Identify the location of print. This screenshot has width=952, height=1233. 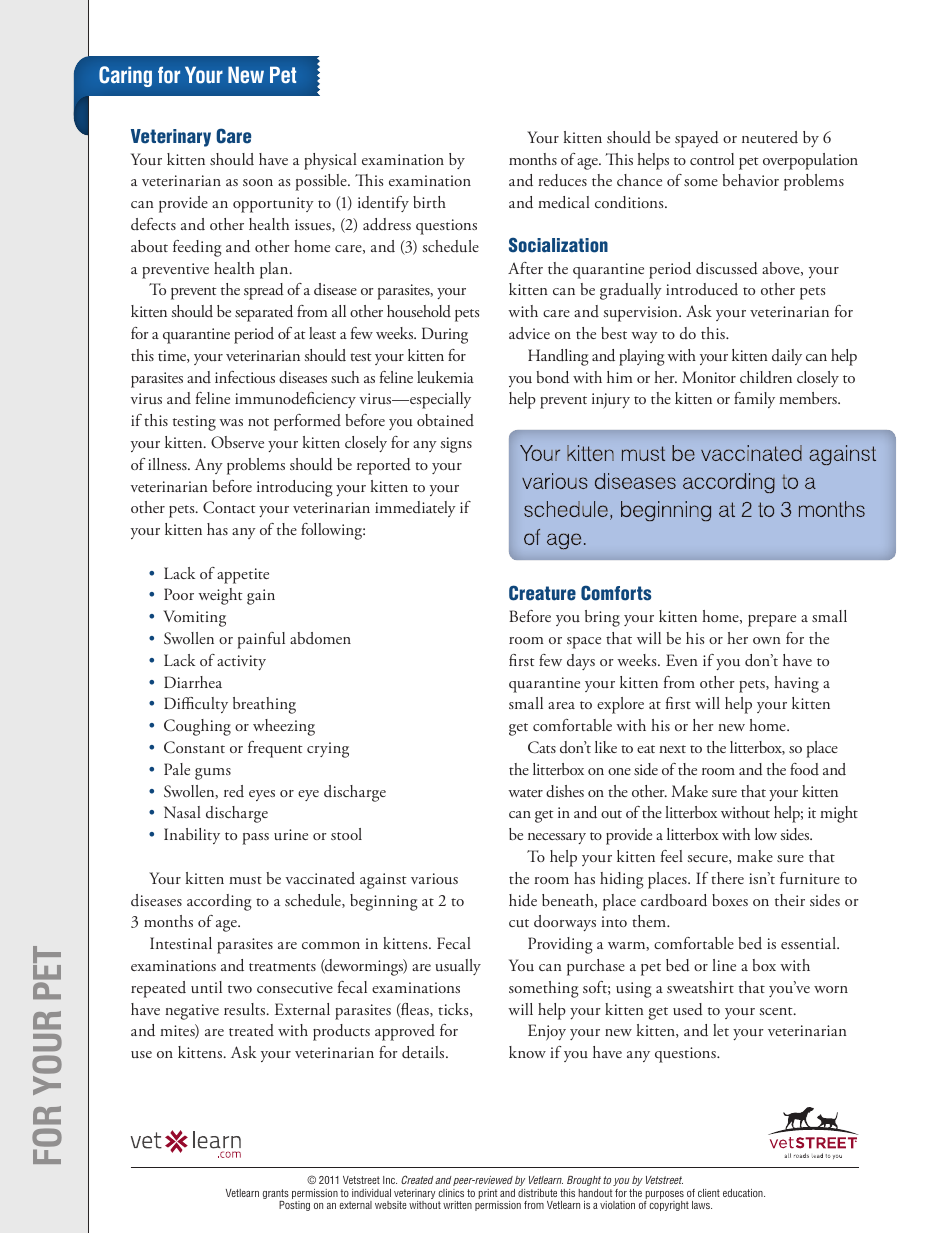
(489, 1195).
